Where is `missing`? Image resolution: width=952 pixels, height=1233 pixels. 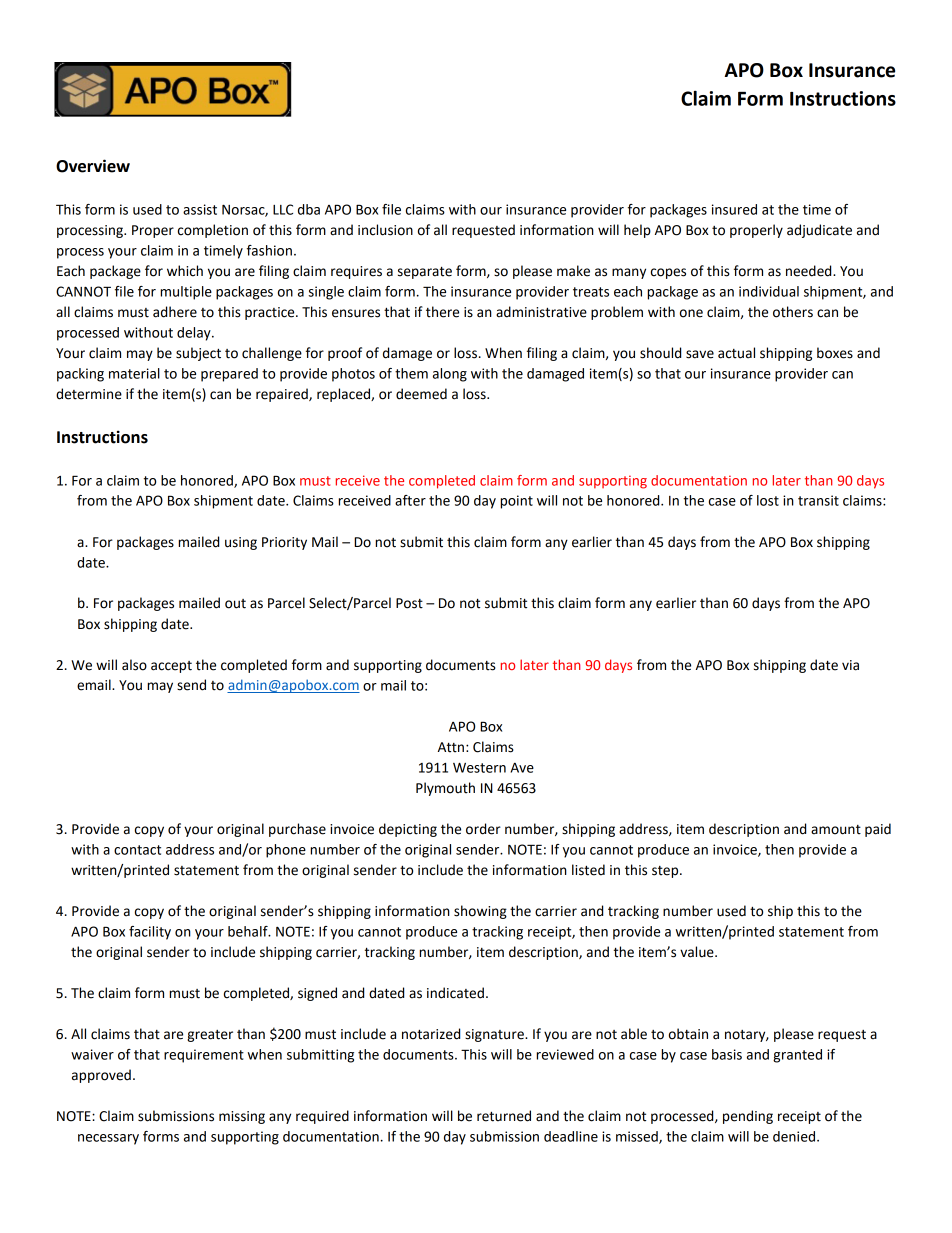
missing is located at coordinates (242, 1117).
